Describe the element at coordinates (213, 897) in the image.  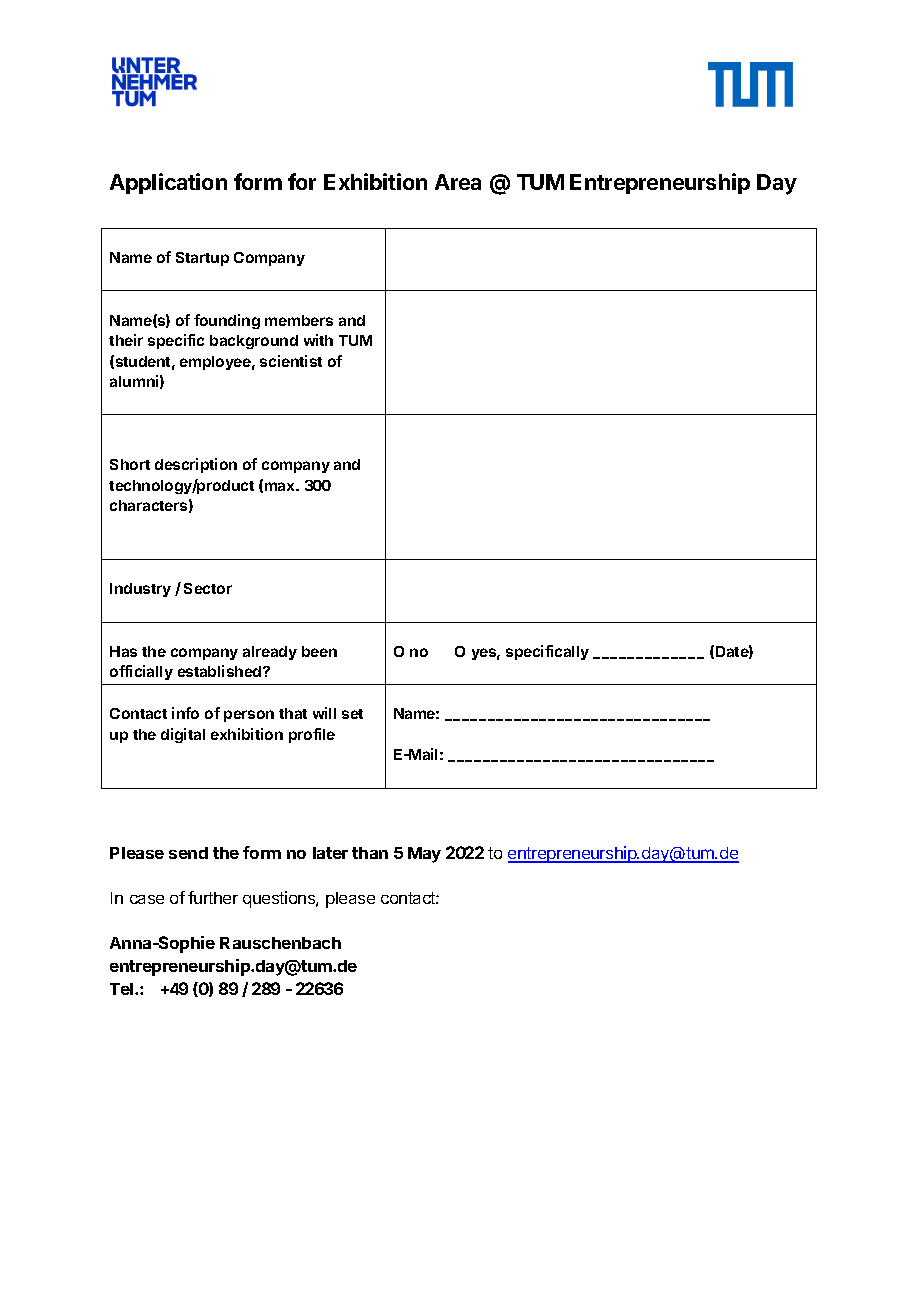
I see `further` at that location.
